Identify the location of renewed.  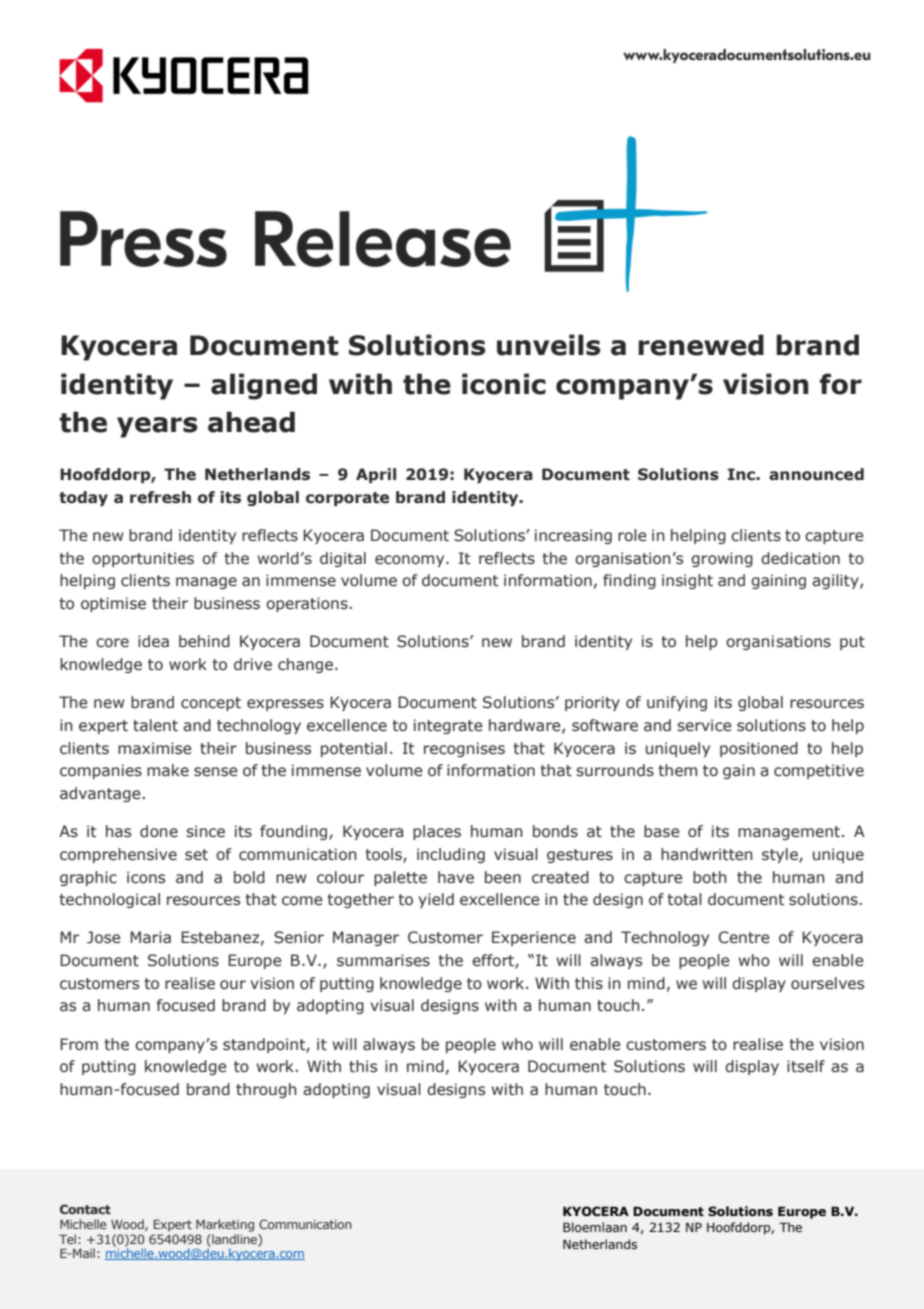
(701, 345).
